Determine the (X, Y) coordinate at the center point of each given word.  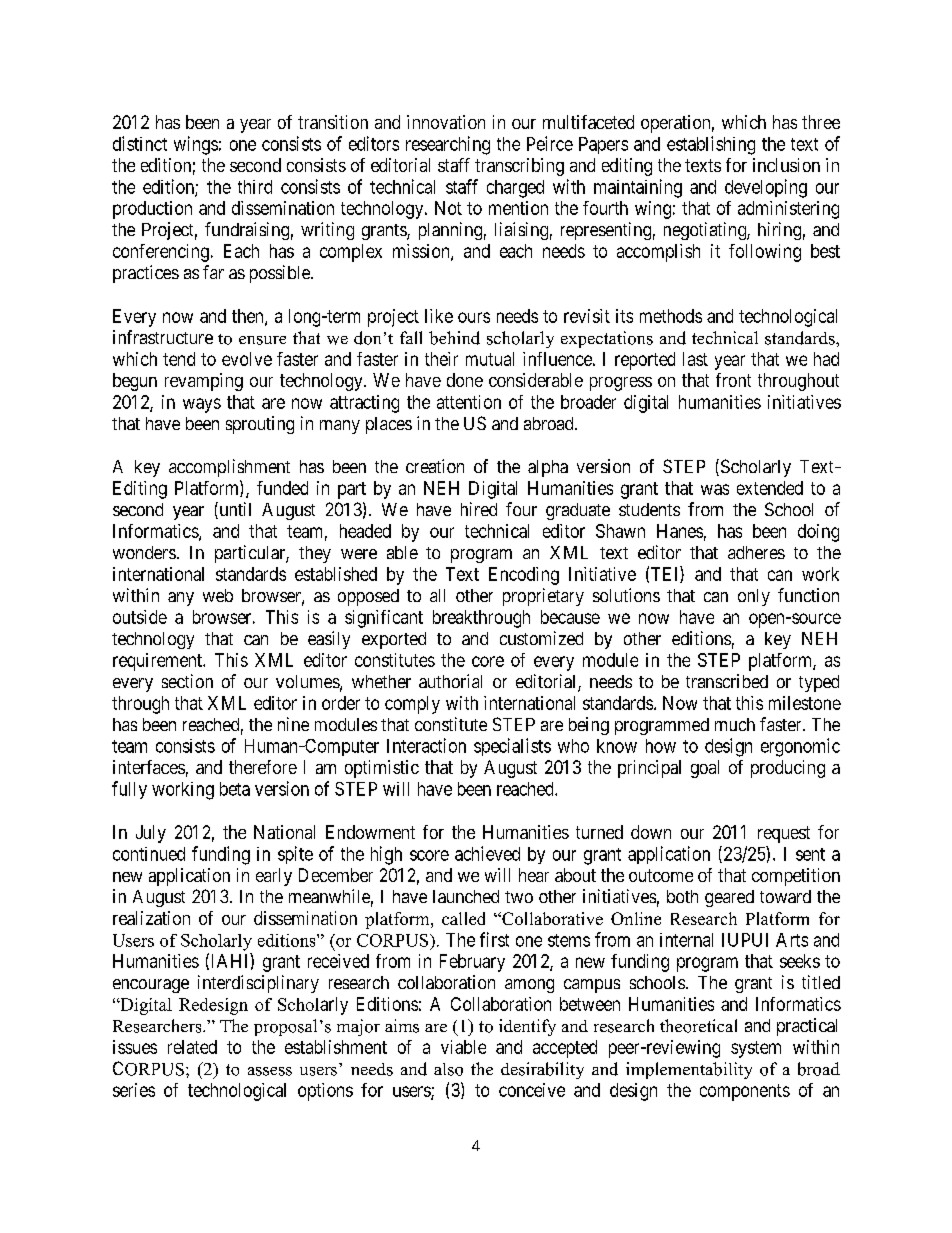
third (255, 187)
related (192, 1047)
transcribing (519, 167)
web (218, 595)
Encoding (524, 576)
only (754, 597)
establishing (711, 145)
